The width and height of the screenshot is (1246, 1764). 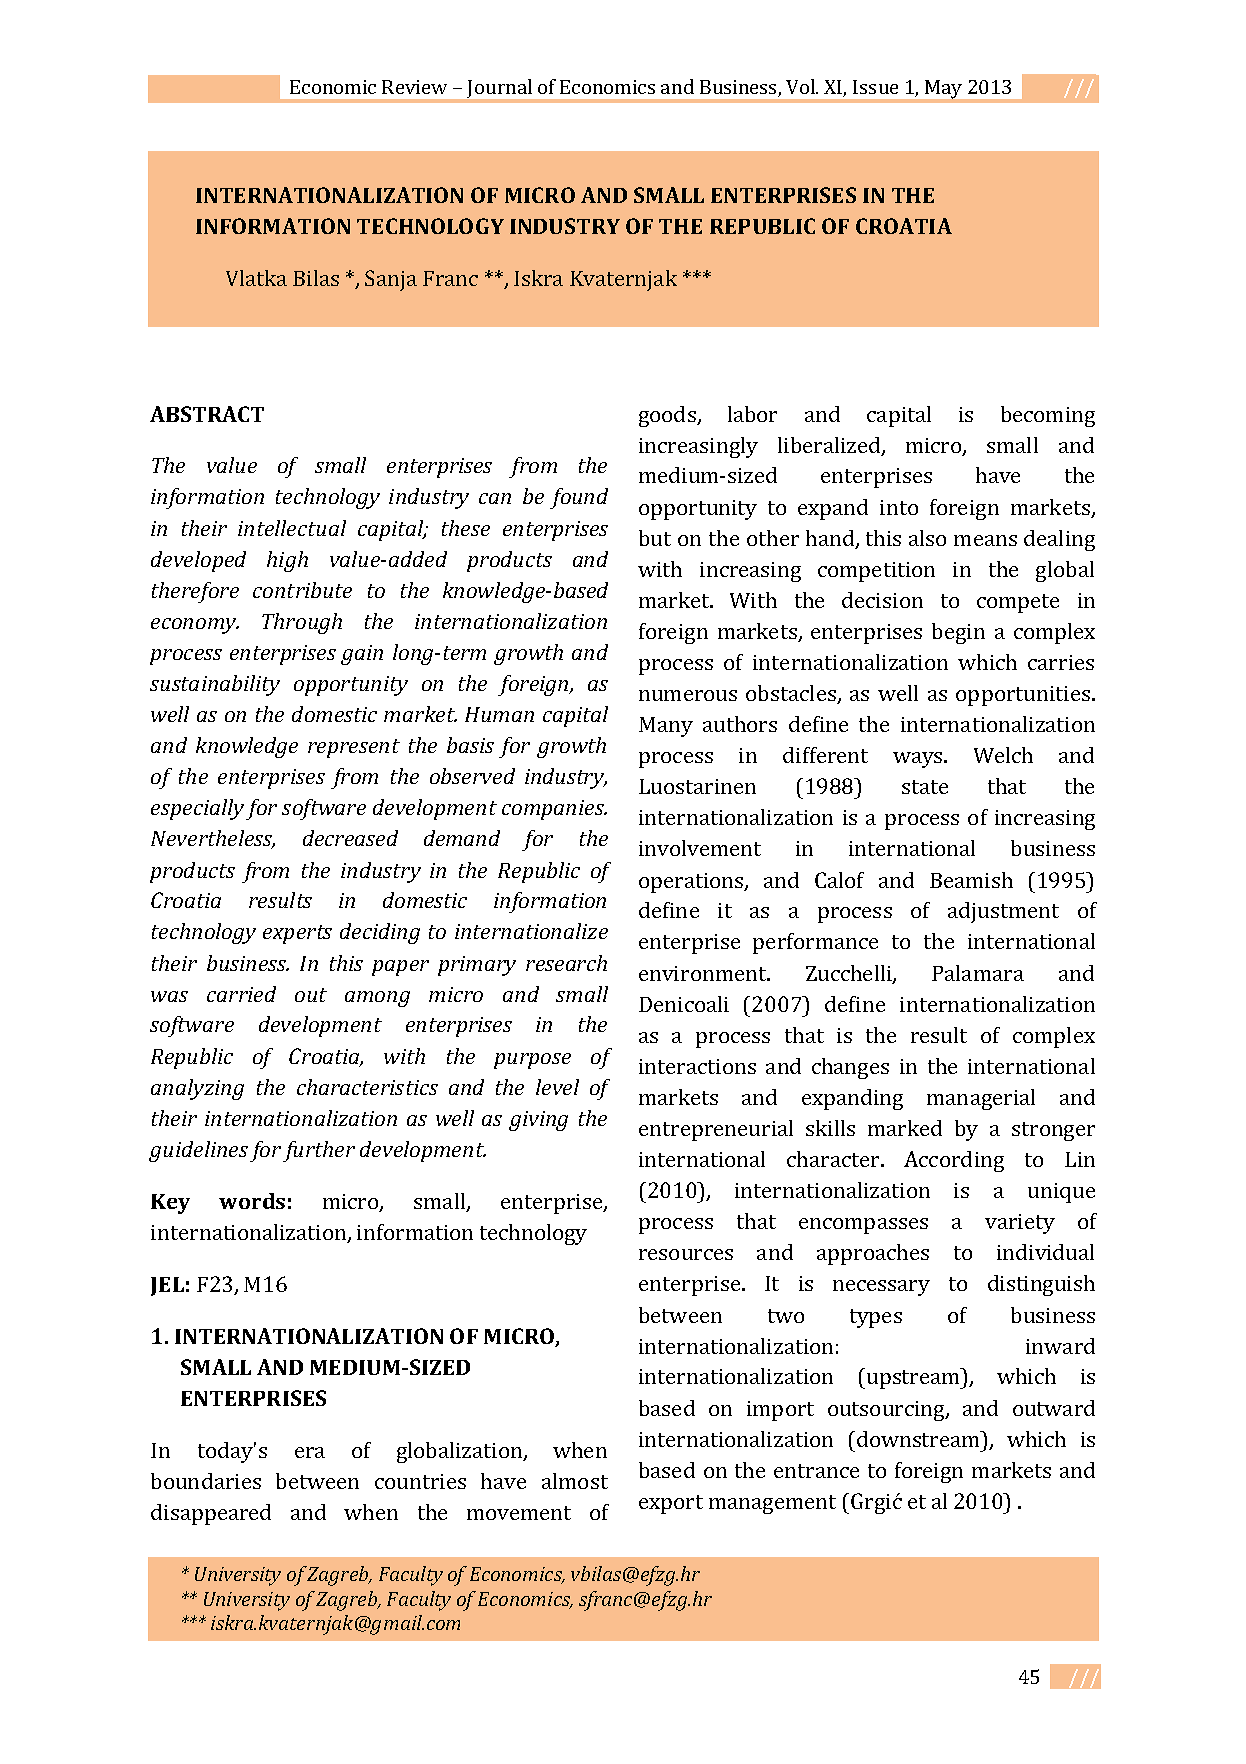 What do you see at coordinates (206, 1481) in the screenshot?
I see `boundaries` at bounding box center [206, 1481].
